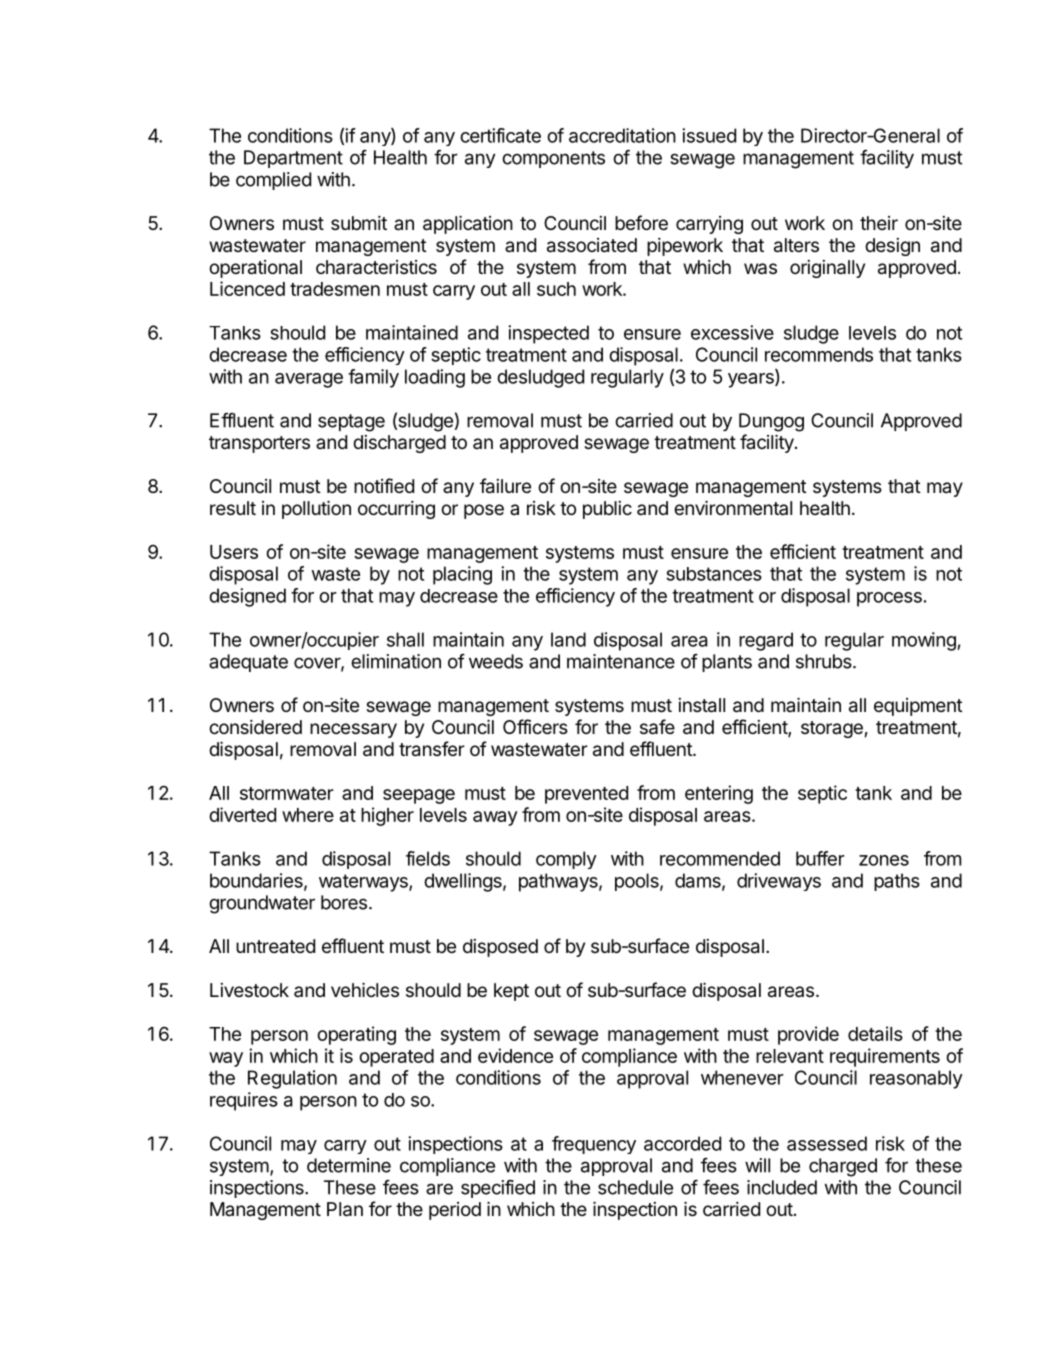 The height and width of the screenshot is (1372, 1060). I want to click on their, so click(879, 223).
